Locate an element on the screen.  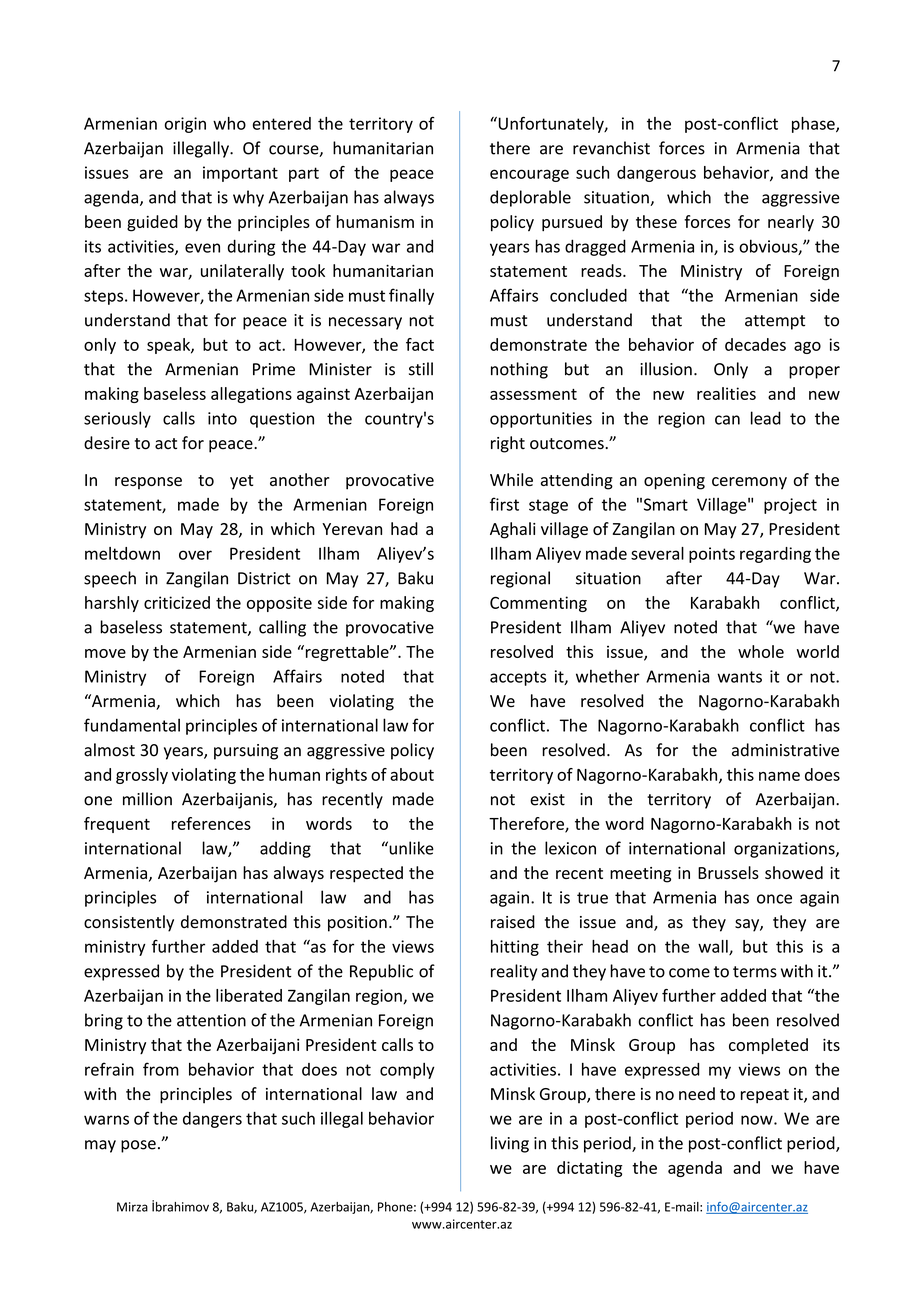
realities is located at coordinates (726, 393).
